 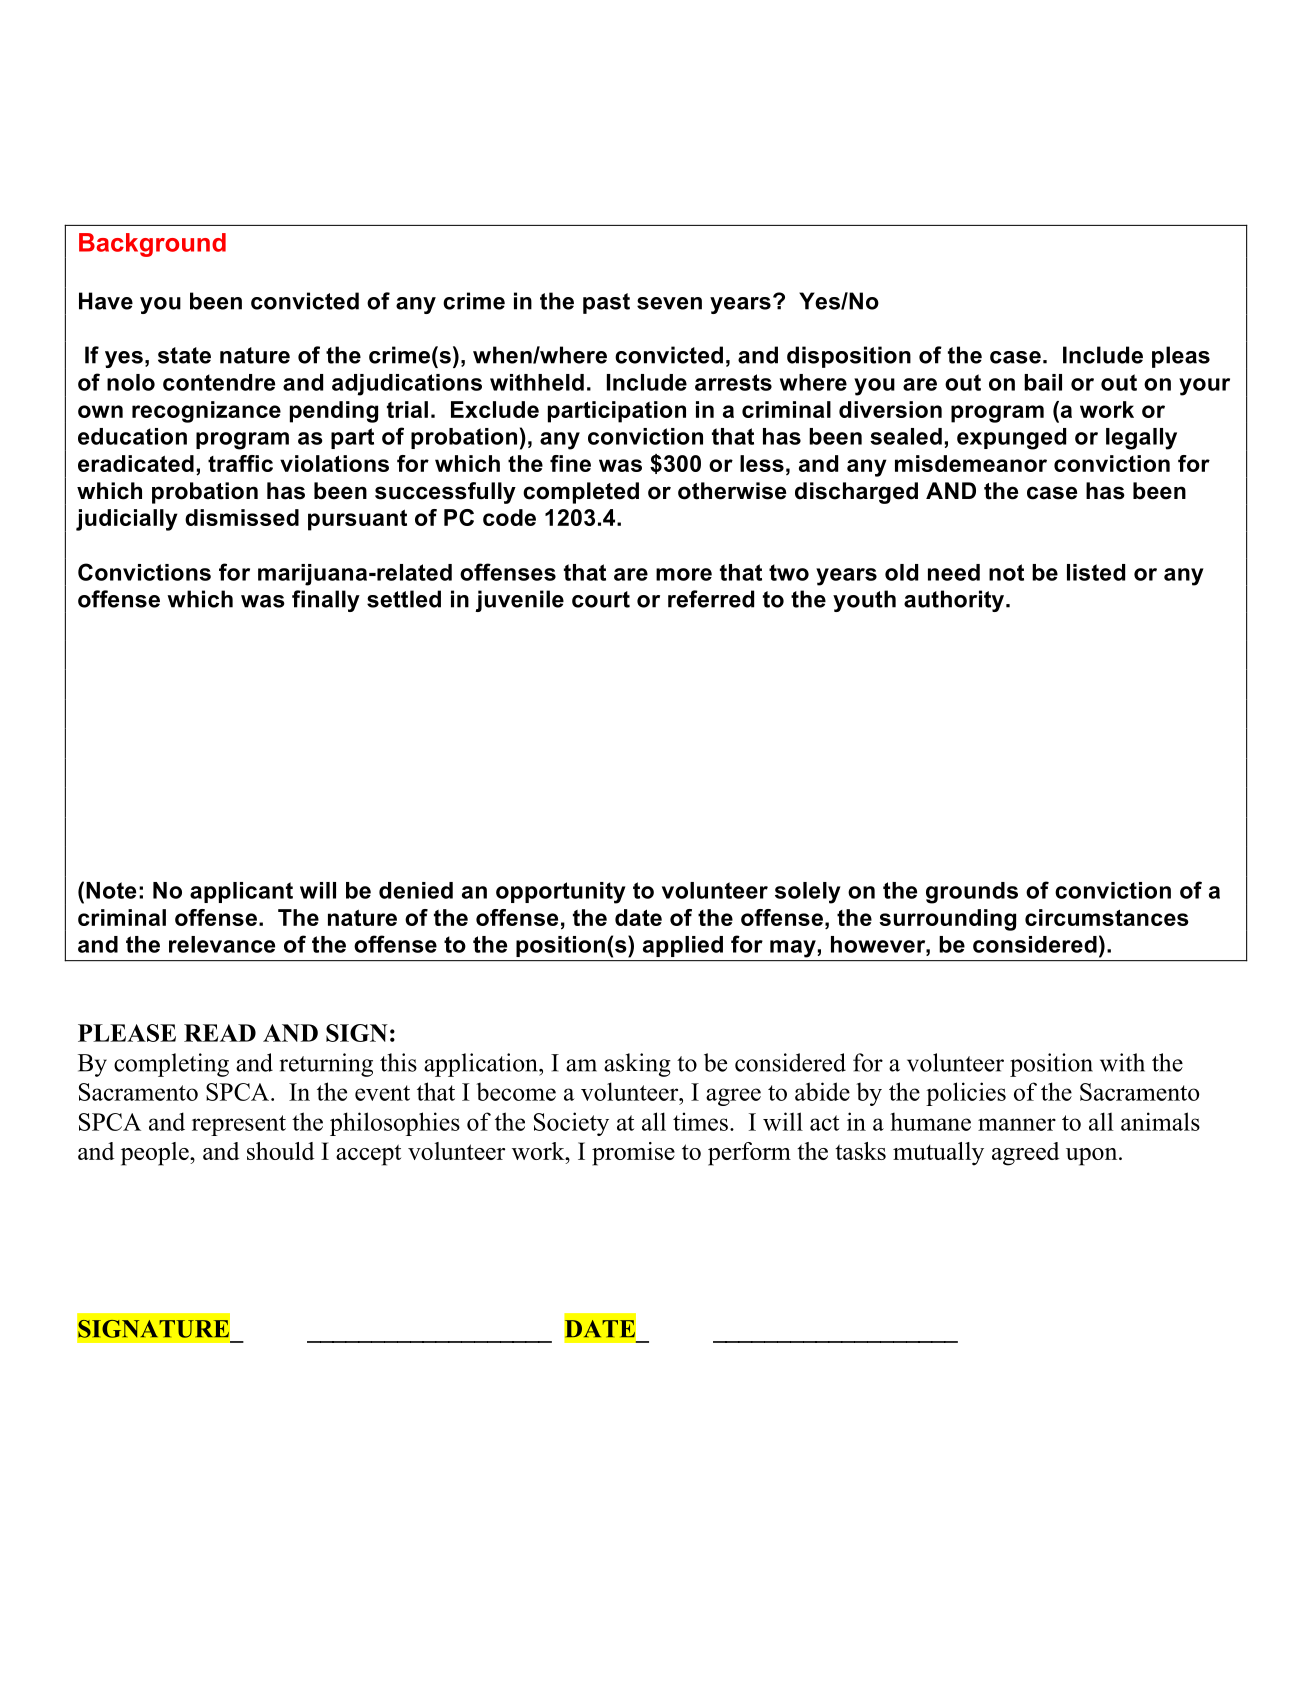 What do you see at coordinates (601, 599) in the screenshot?
I see `court` at bounding box center [601, 599].
